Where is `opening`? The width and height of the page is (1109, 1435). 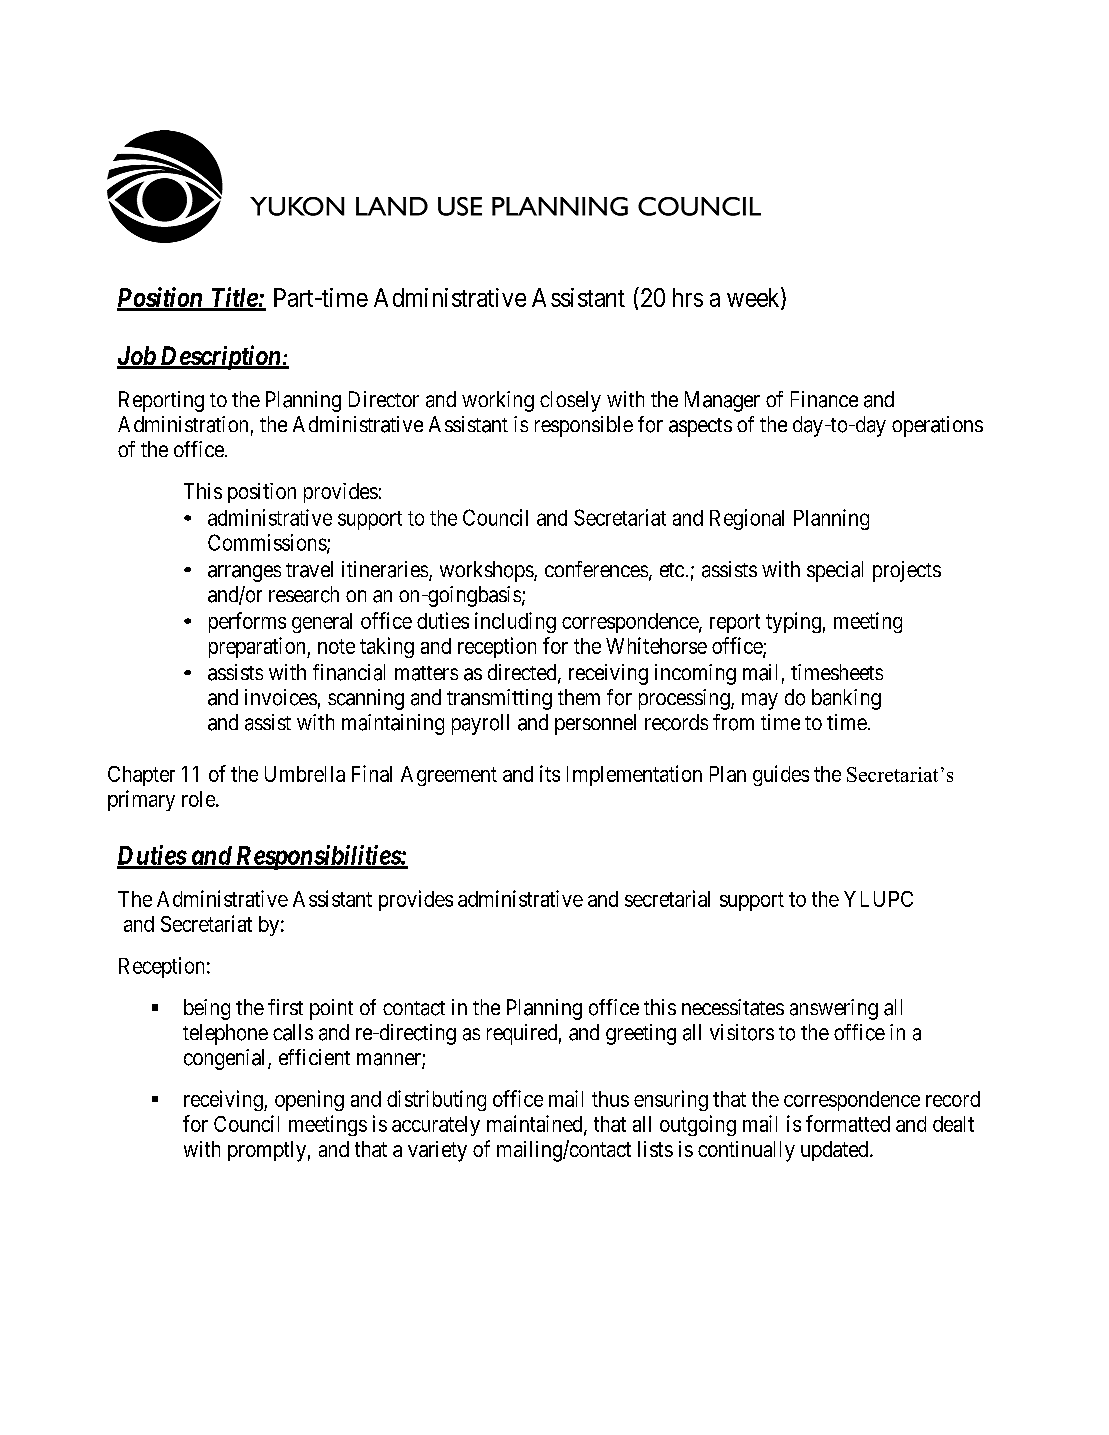
opening is located at coordinates (309, 1100).
